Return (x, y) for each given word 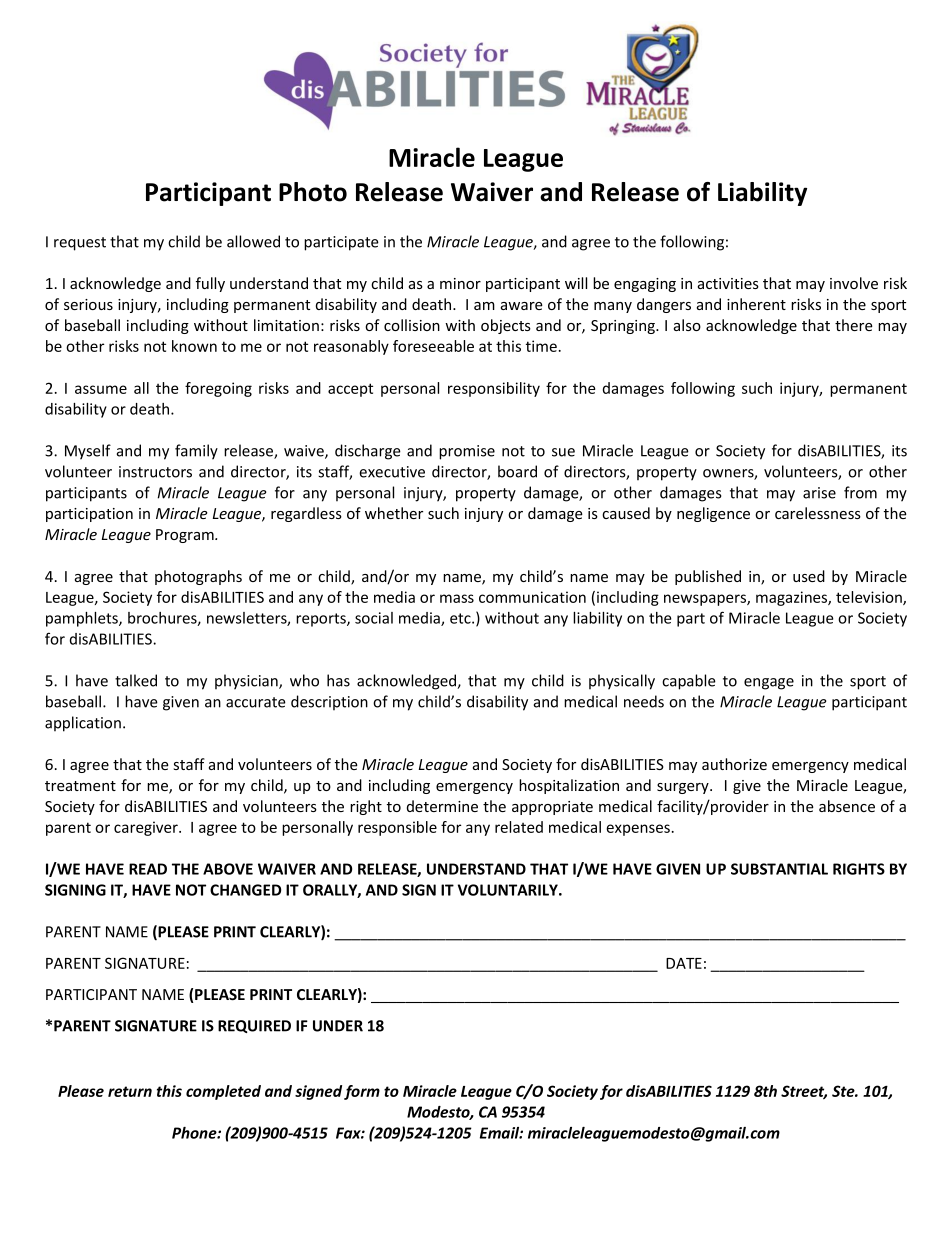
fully (210, 284)
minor (460, 283)
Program (186, 536)
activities (728, 283)
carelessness (818, 513)
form (362, 1092)
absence (847, 806)
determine (442, 806)
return (130, 1091)
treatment (80, 786)
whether (394, 513)
